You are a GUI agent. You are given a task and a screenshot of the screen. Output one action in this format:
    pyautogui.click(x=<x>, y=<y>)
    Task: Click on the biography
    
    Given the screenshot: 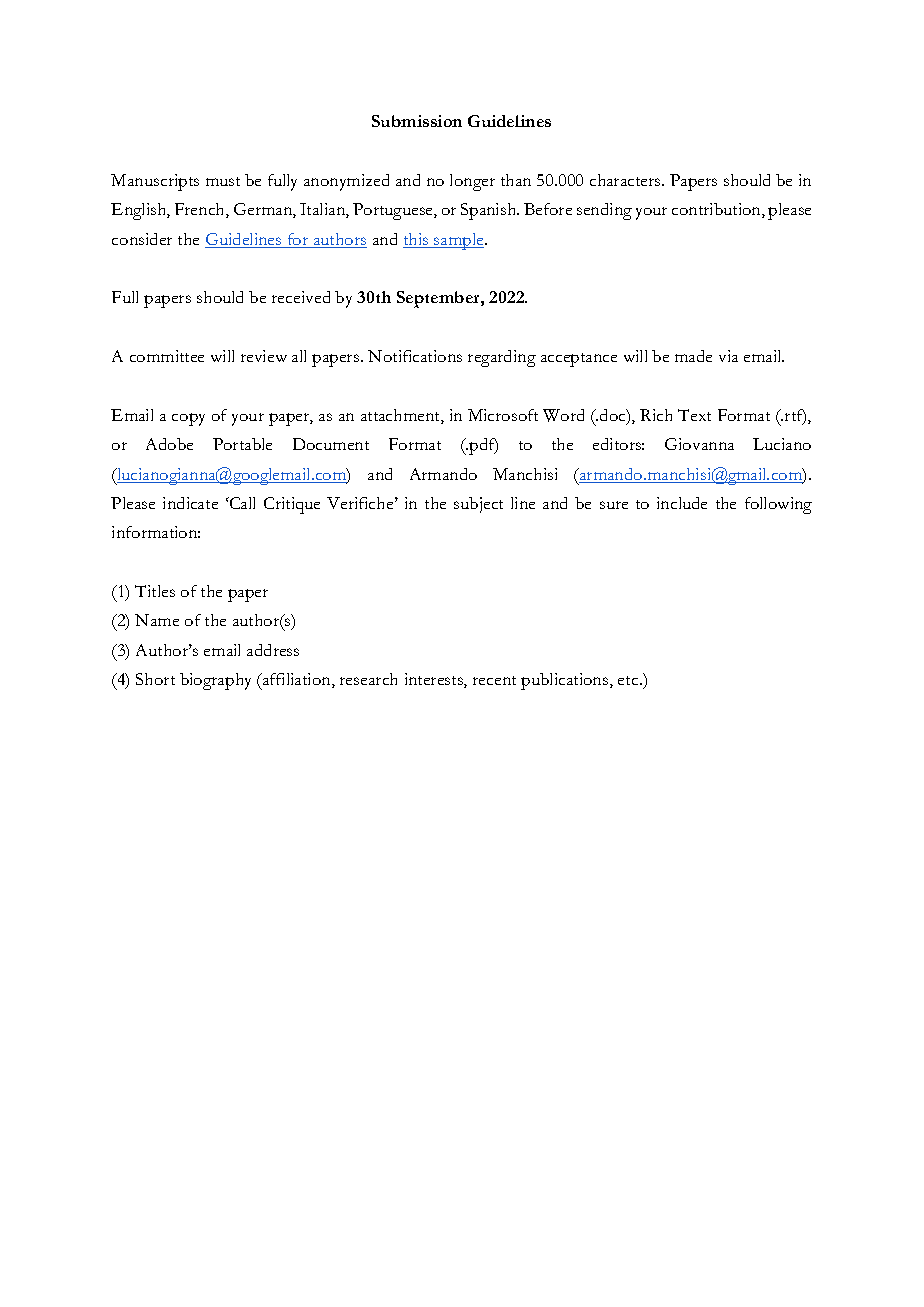 What is the action you would take?
    pyautogui.click(x=215, y=681)
